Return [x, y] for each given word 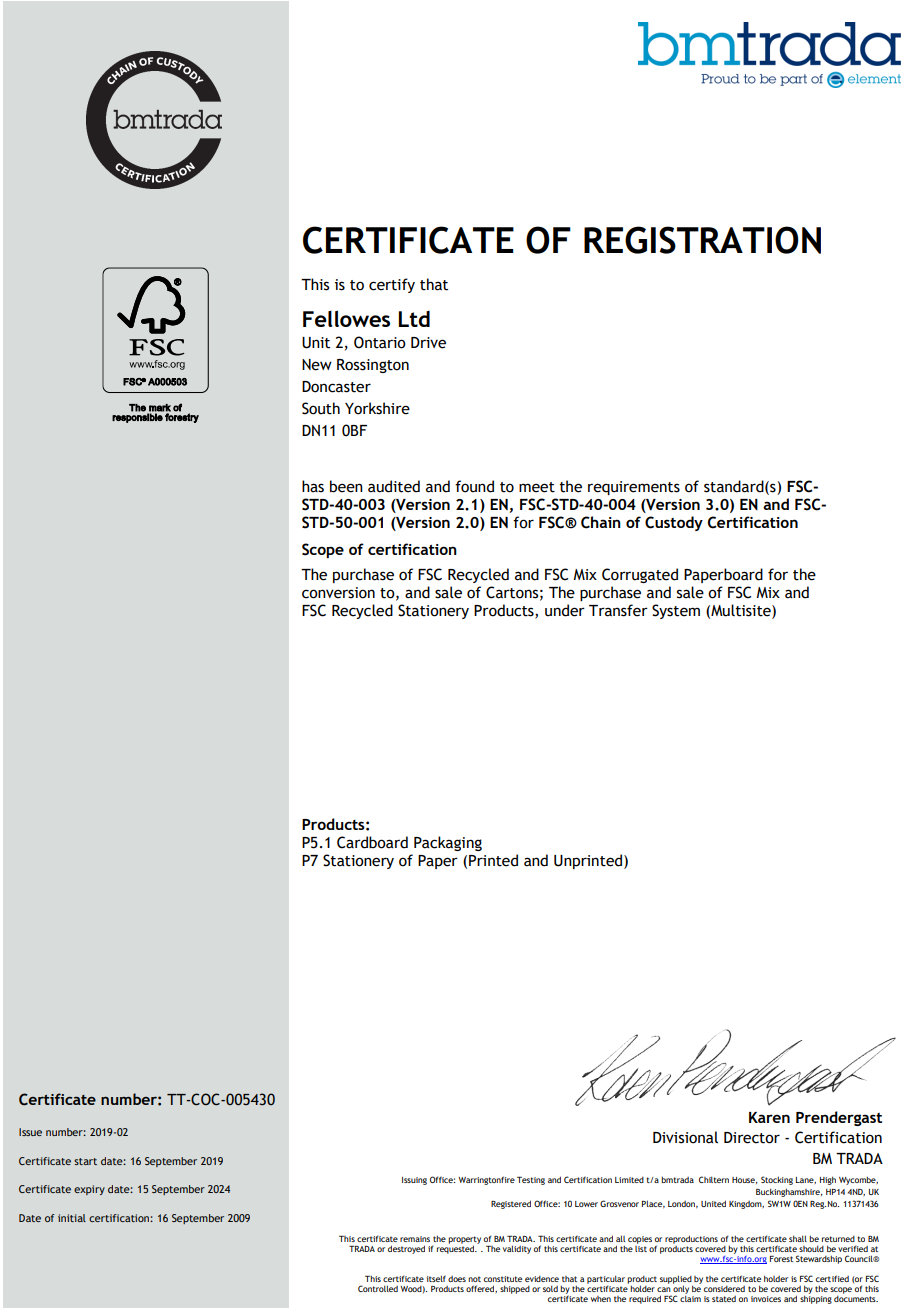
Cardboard [372, 842]
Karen [769, 1117]
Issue [30, 1132]
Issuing [414, 1181]
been [346, 486]
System [676, 611]
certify [392, 285]
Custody [674, 523]
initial [72, 1218]
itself [436, 1278]
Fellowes [346, 318]
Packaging [448, 843]
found [474, 486]
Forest [781, 1259]
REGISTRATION [702, 240]
